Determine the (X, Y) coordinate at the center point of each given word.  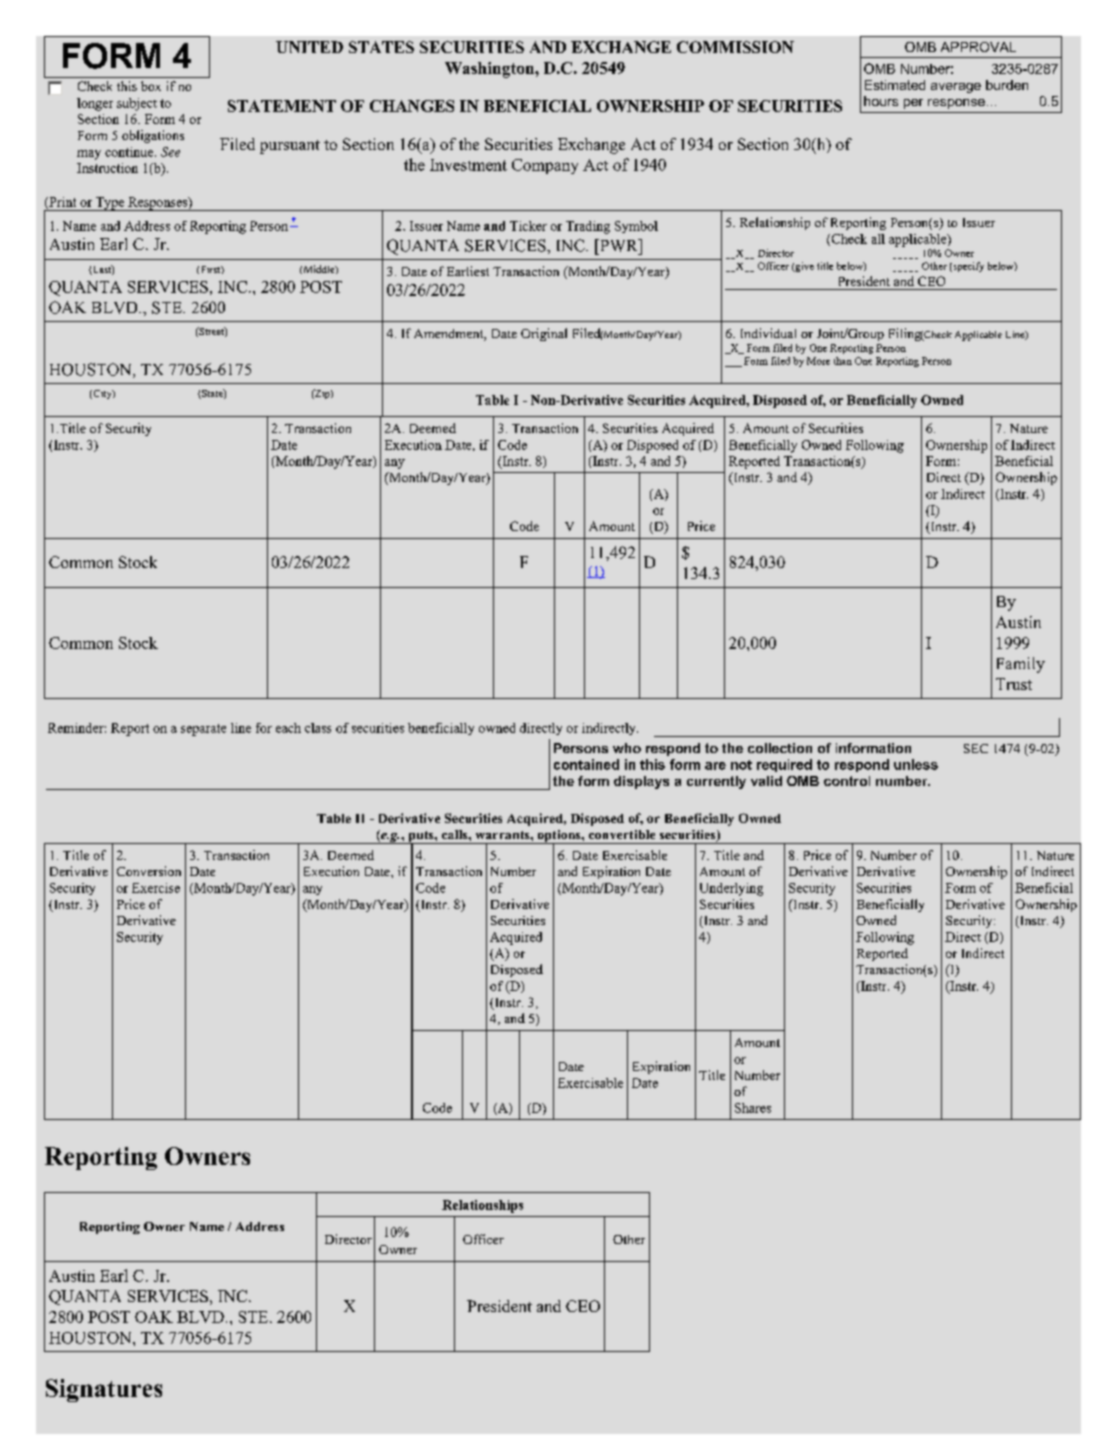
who (627, 748)
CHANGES (412, 106)
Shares (753, 1108)
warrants (504, 835)
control (847, 781)
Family (1021, 665)
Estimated (895, 85)
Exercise (156, 888)
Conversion (149, 871)
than (843, 361)
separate (203, 730)
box (151, 86)
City (102, 394)
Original (544, 334)
